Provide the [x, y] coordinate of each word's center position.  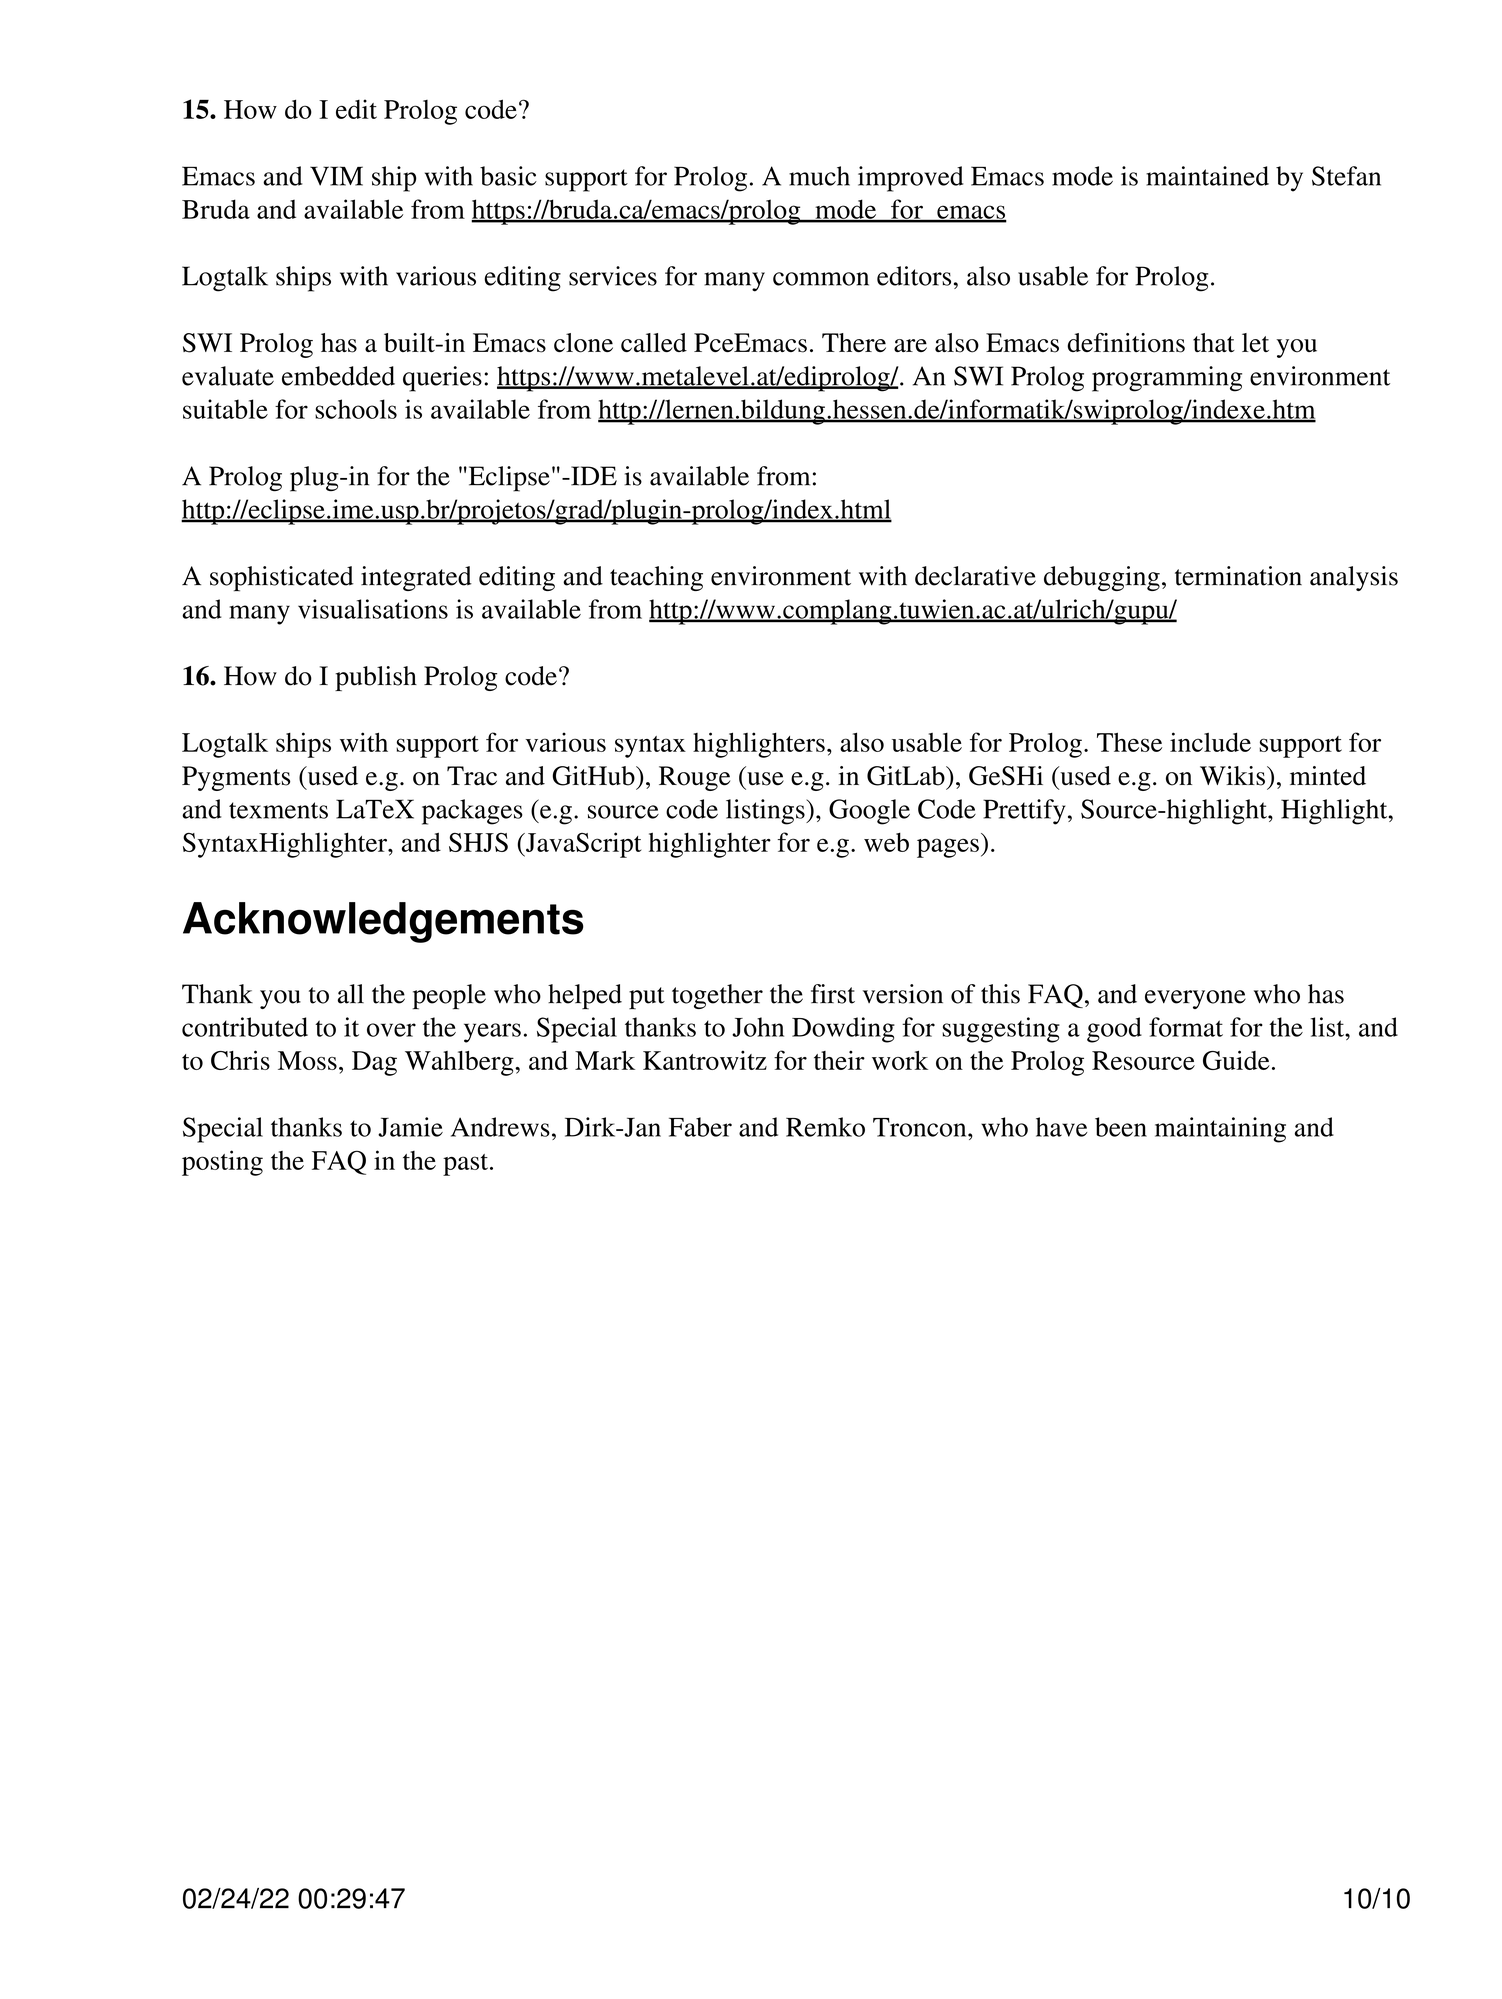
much [819, 176]
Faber [700, 1127]
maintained [1207, 176]
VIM [336, 176]
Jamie [410, 1127]
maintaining [1220, 1130]
